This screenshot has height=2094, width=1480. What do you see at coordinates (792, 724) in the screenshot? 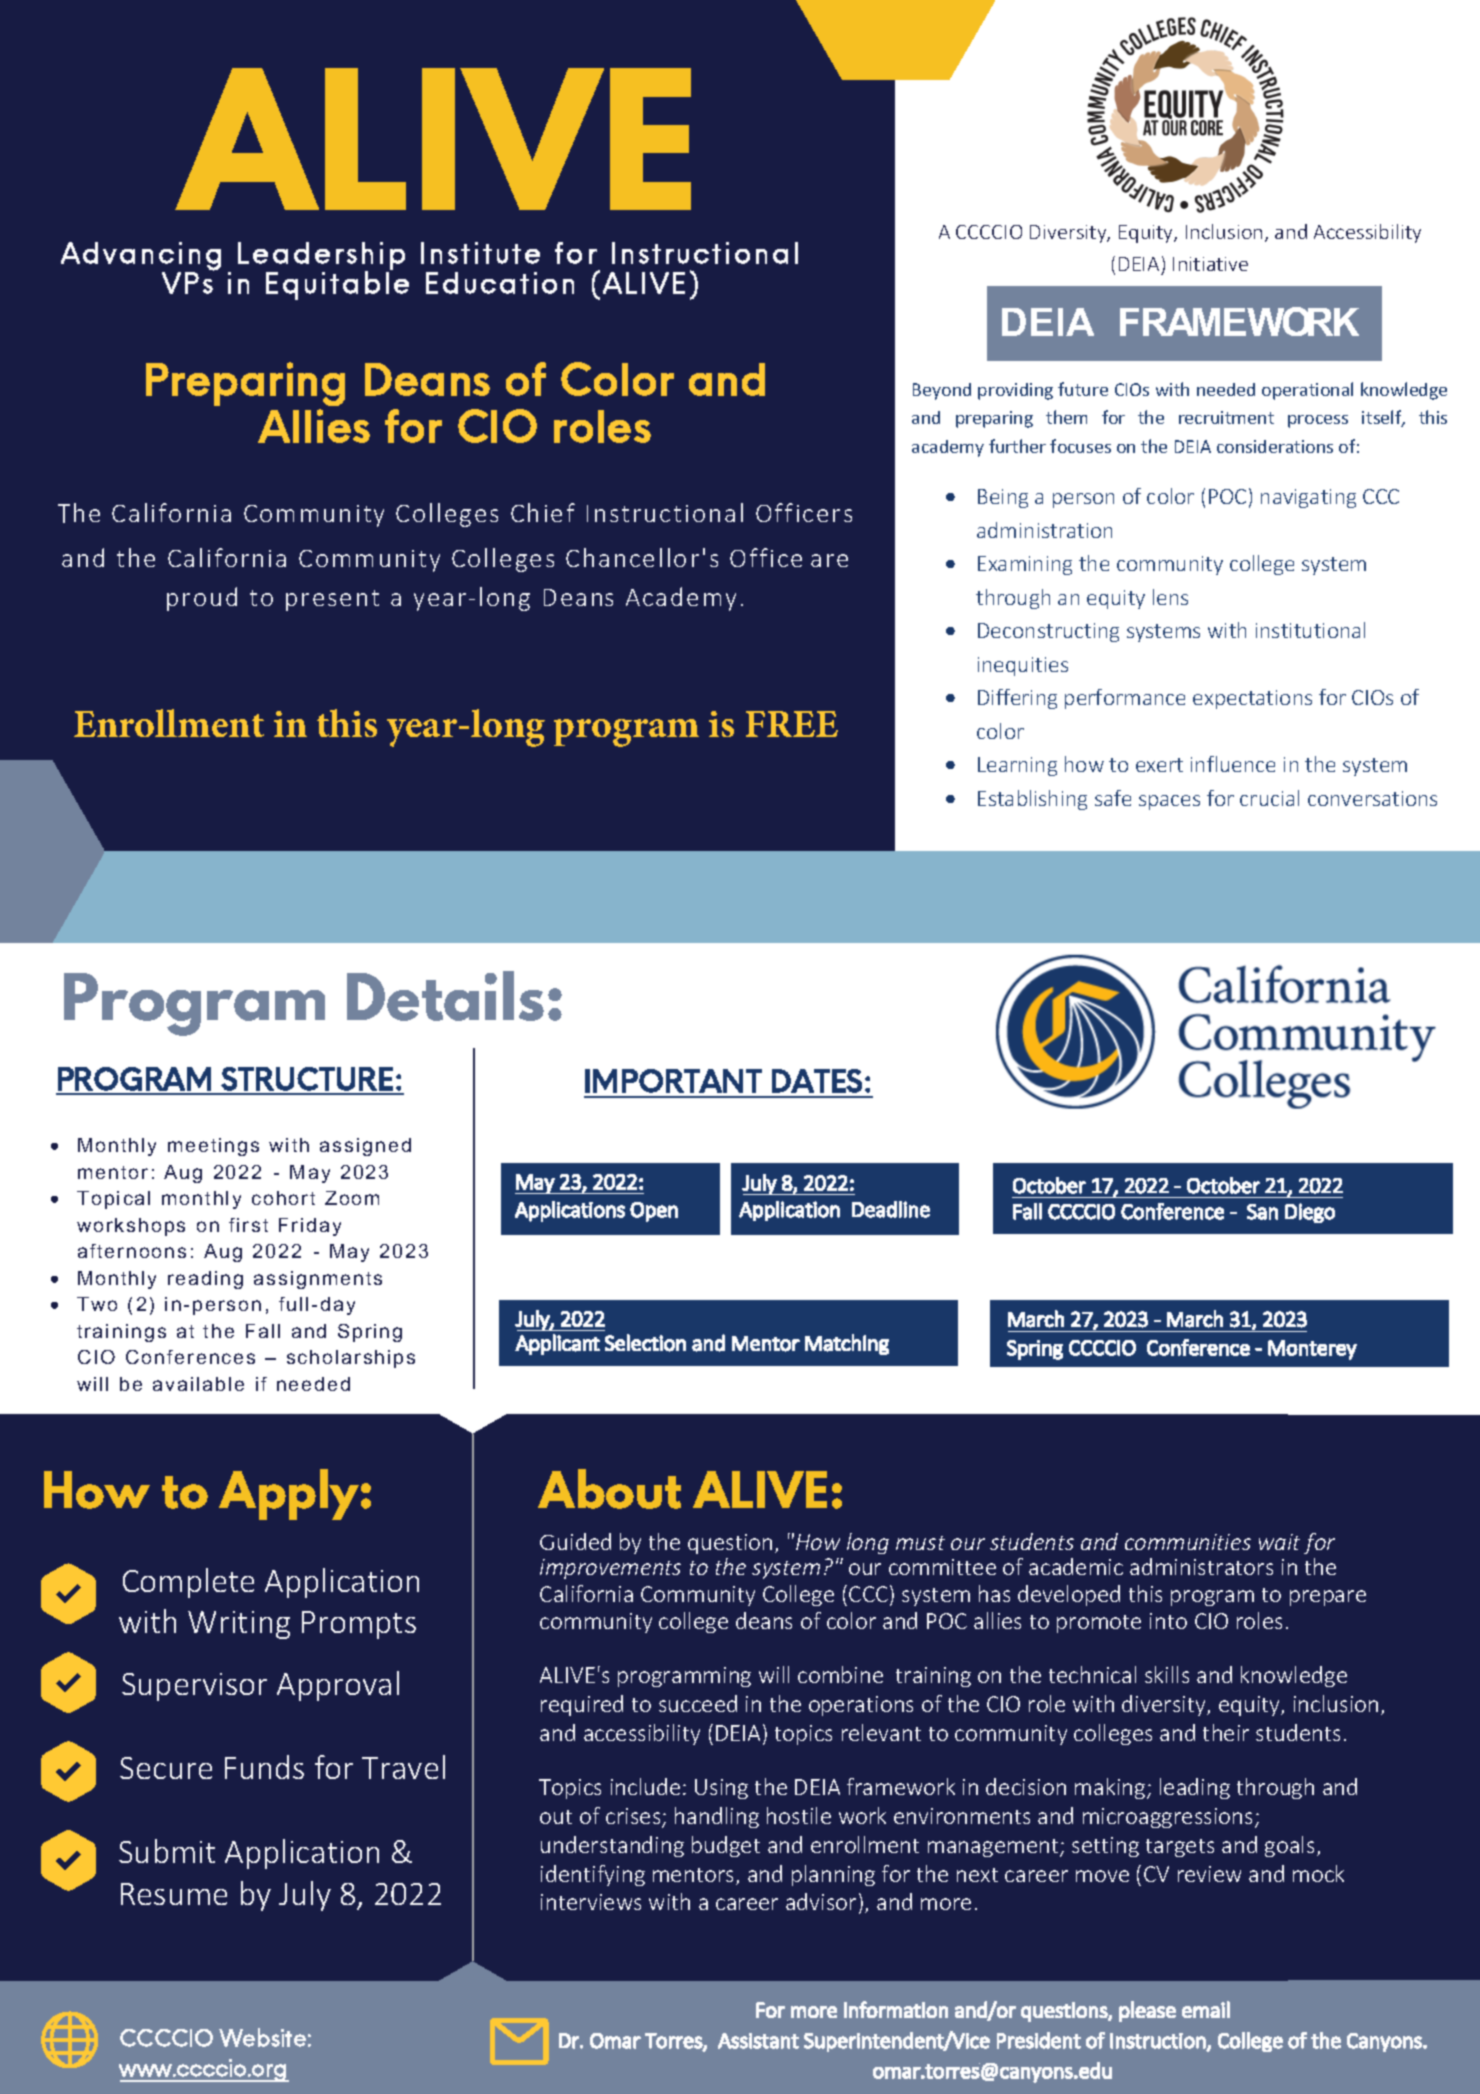
I see `FREE` at bounding box center [792, 724].
